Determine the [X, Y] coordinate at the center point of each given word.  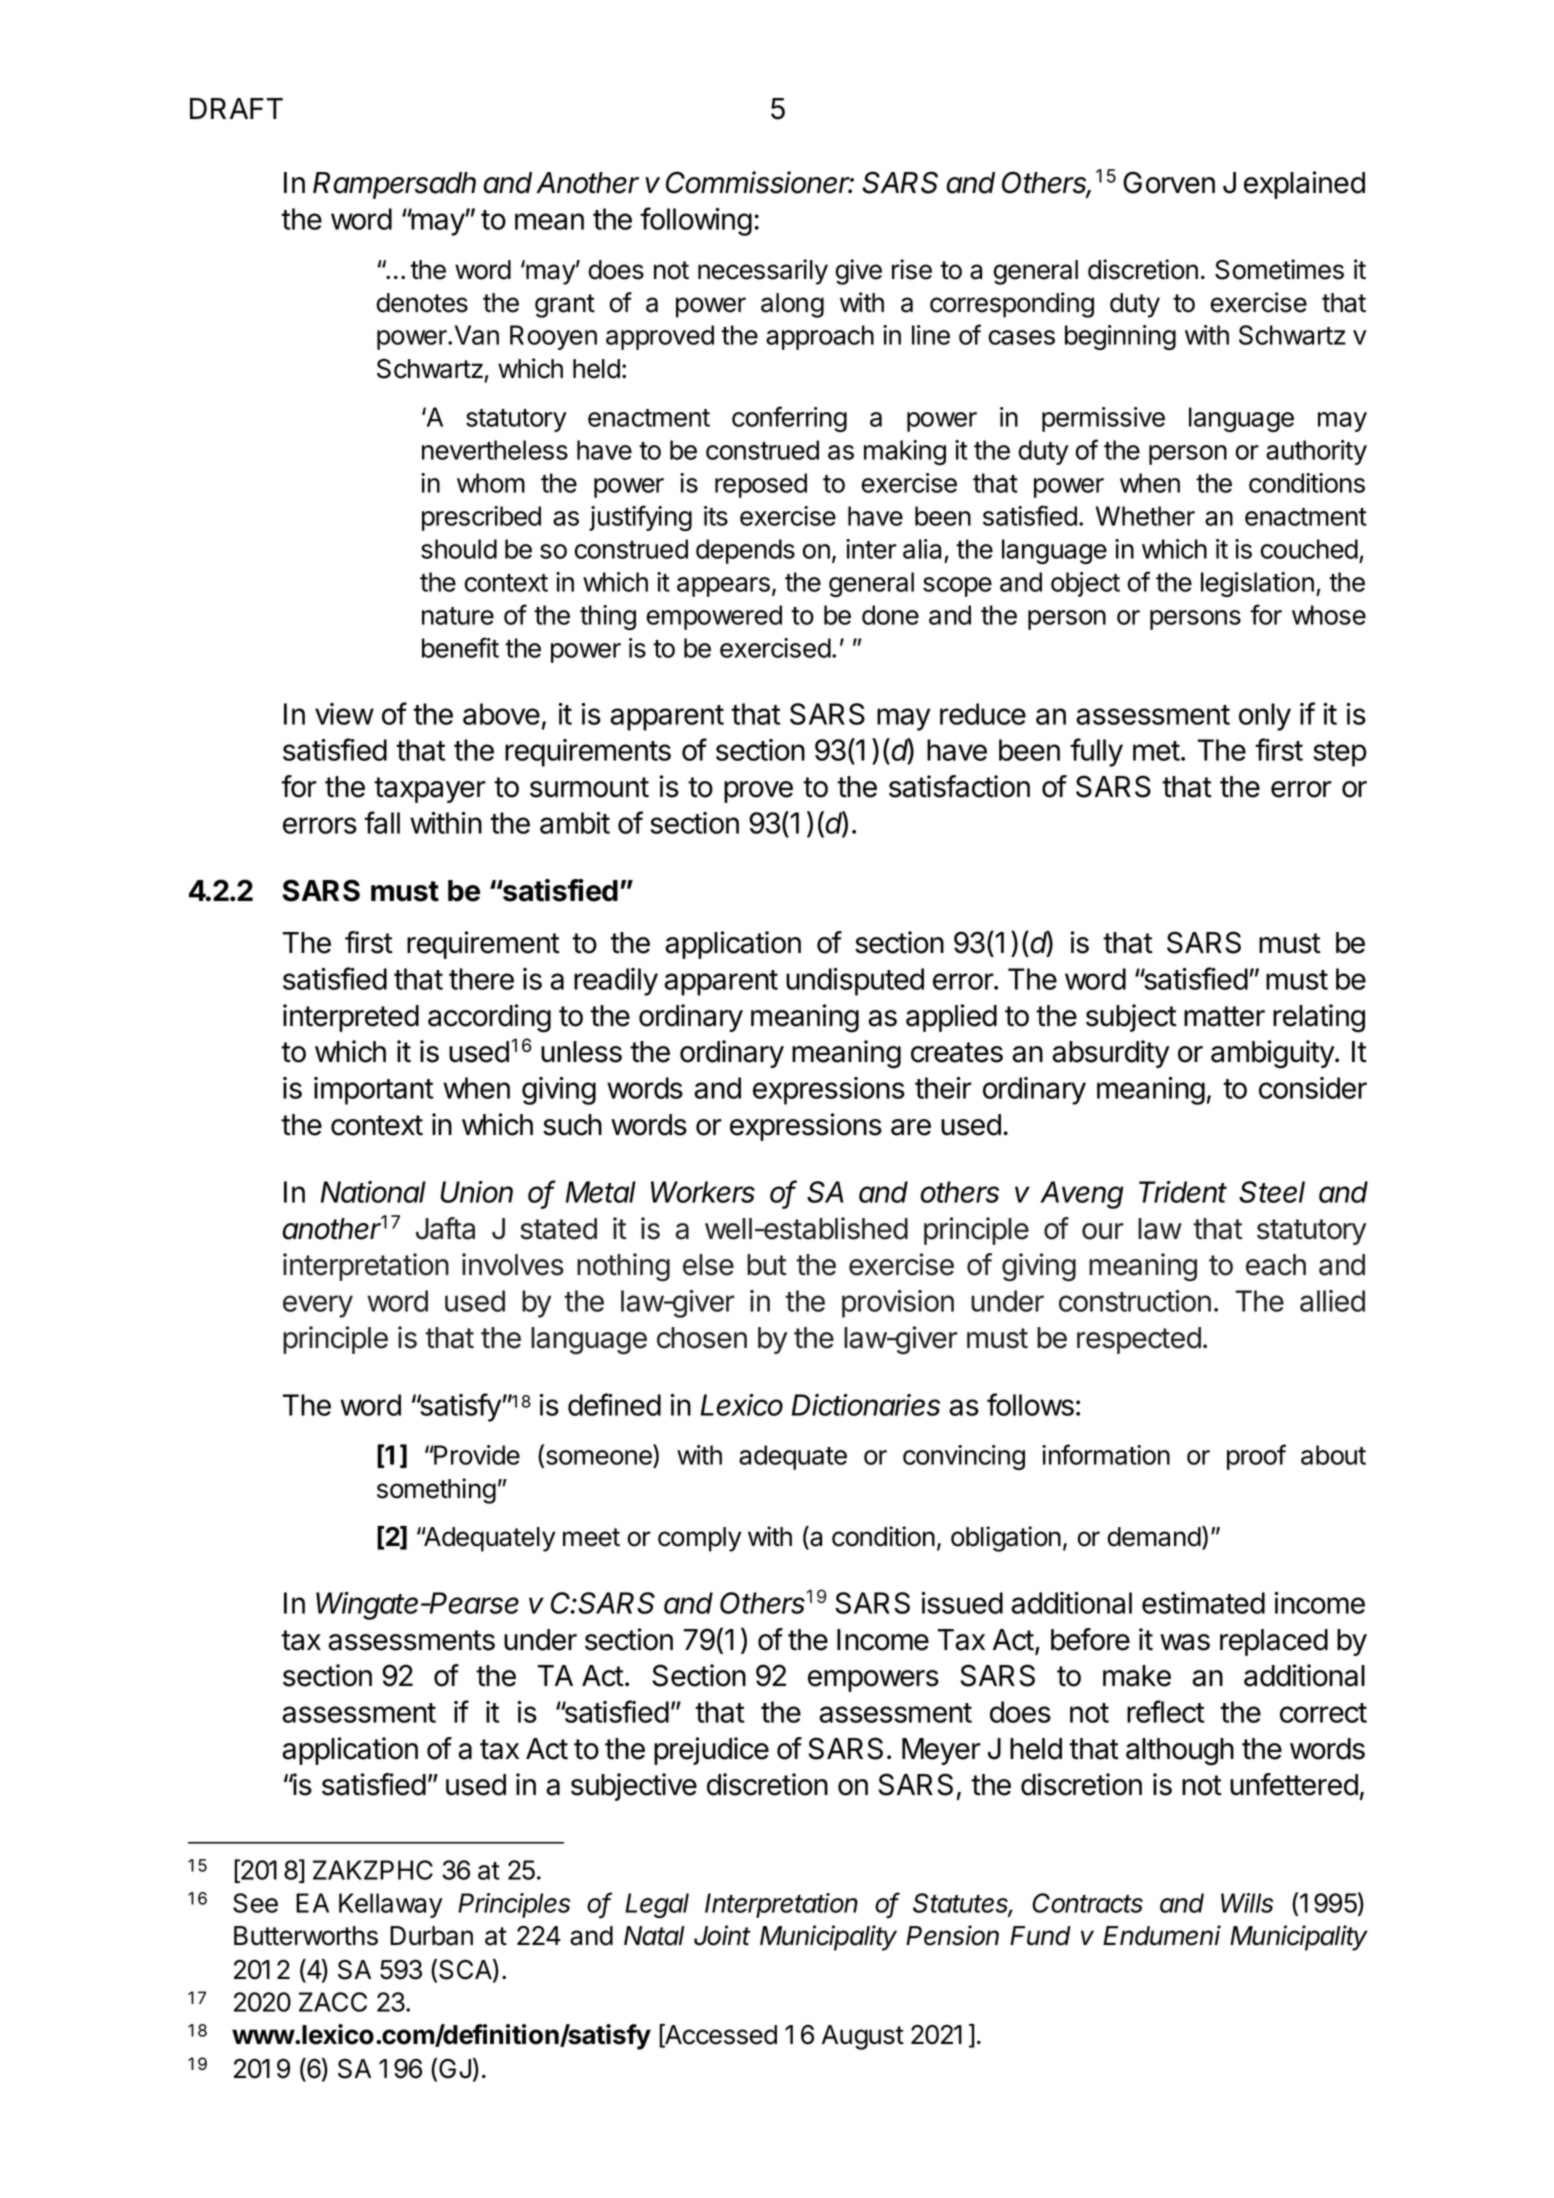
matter [1224, 1016]
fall [382, 822]
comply [700, 1539]
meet [591, 1537]
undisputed [855, 982]
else [708, 1265]
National [373, 1192]
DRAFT [236, 108]
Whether [1145, 516]
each [1276, 1265]
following [696, 221]
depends [745, 551]
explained [1304, 185]
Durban [431, 1936]
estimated [1203, 1603]
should [459, 549]
